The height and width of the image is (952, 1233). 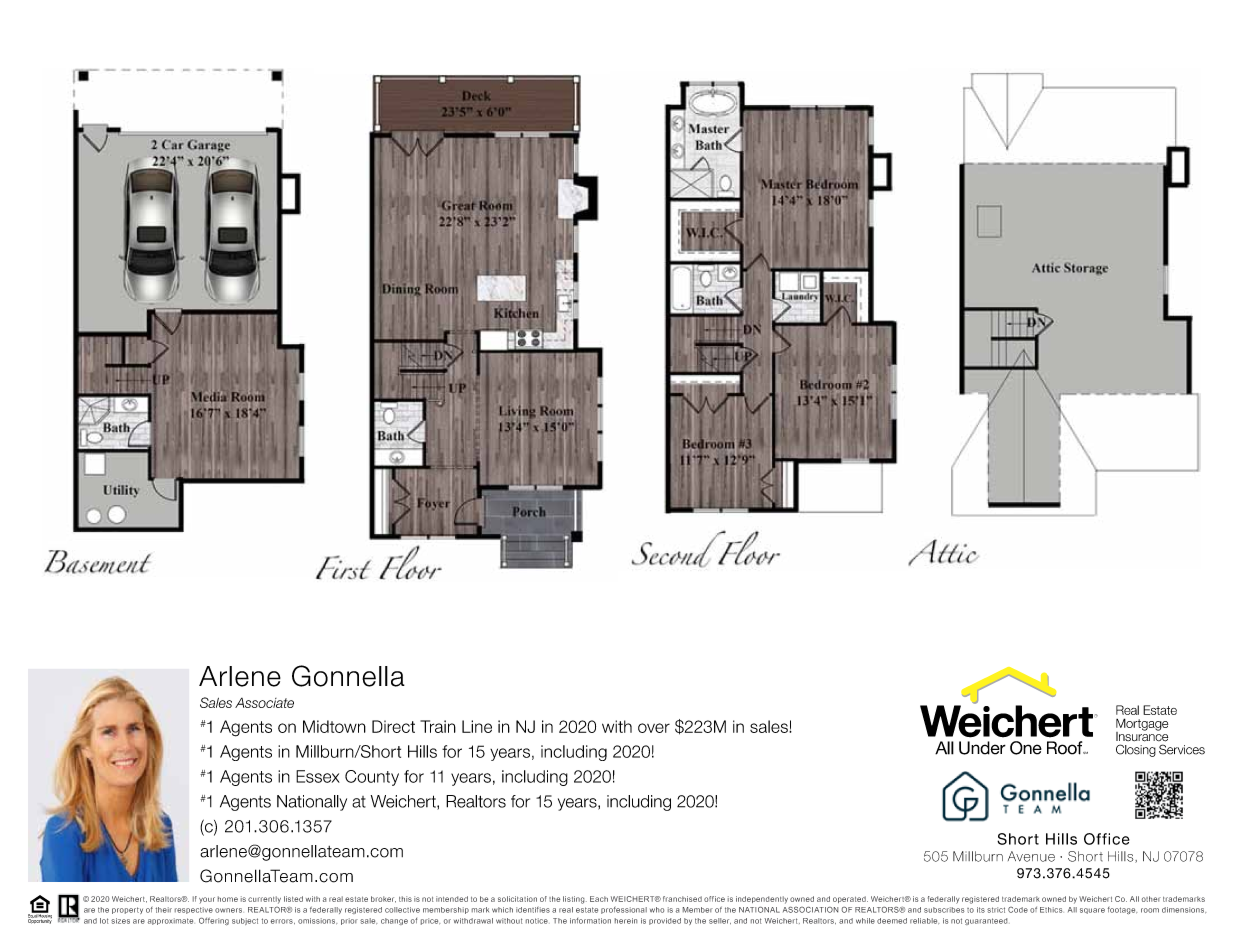 What do you see at coordinates (654, 728) in the image?
I see `over` at bounding box center [654, 728].
